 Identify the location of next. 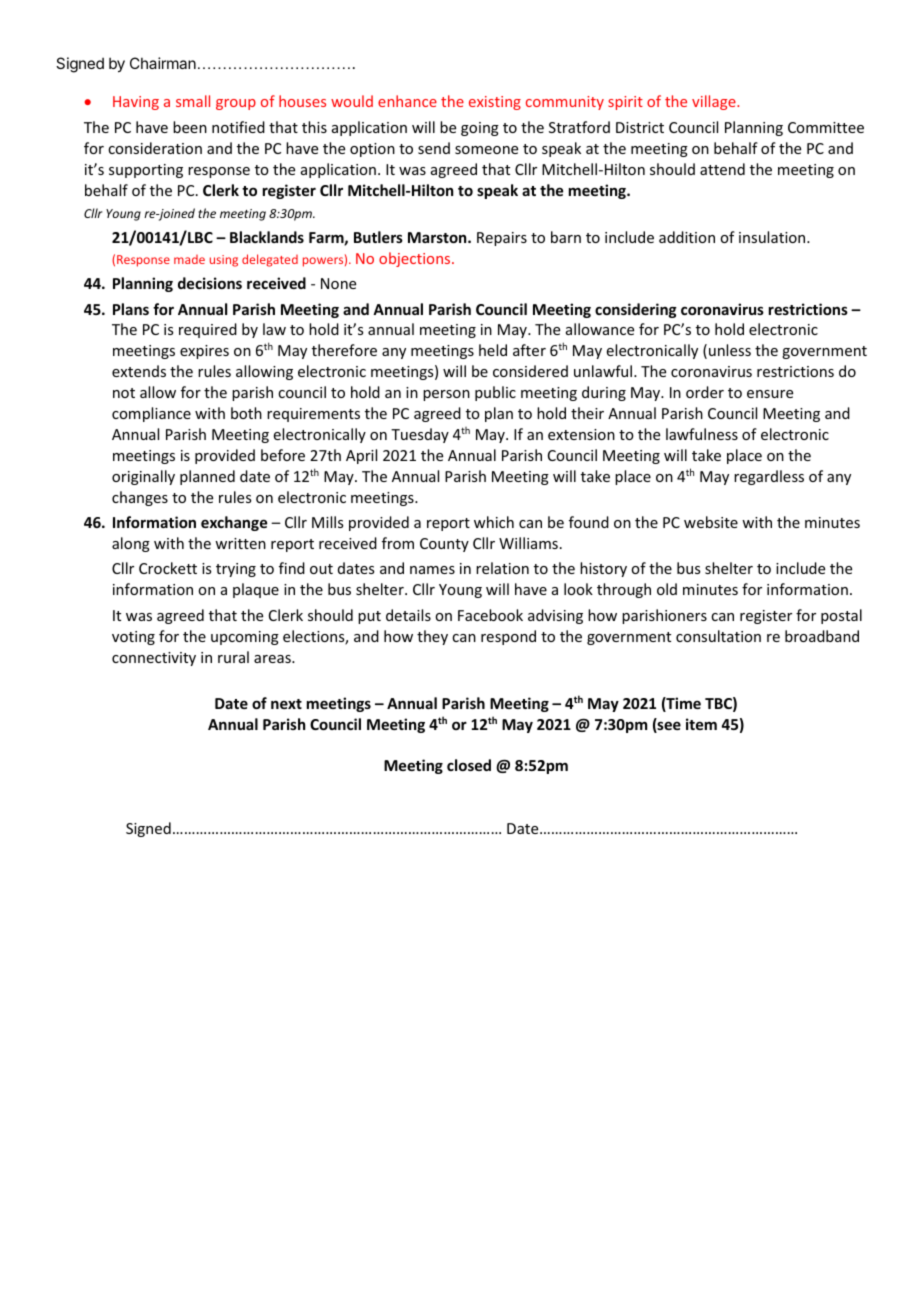
(286, 704).
